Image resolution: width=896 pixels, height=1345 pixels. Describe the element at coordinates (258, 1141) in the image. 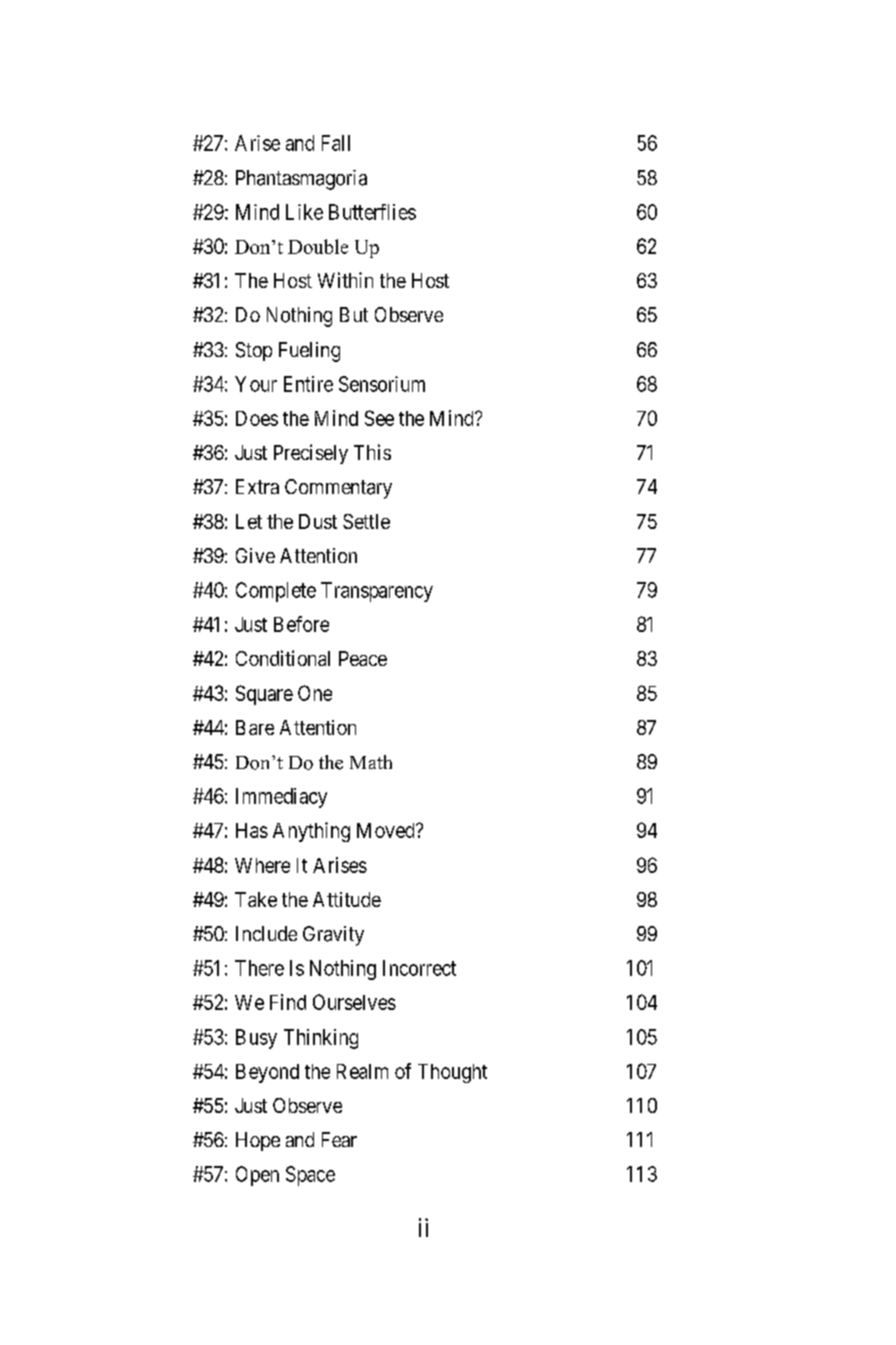

I see `Hope` at that location.
